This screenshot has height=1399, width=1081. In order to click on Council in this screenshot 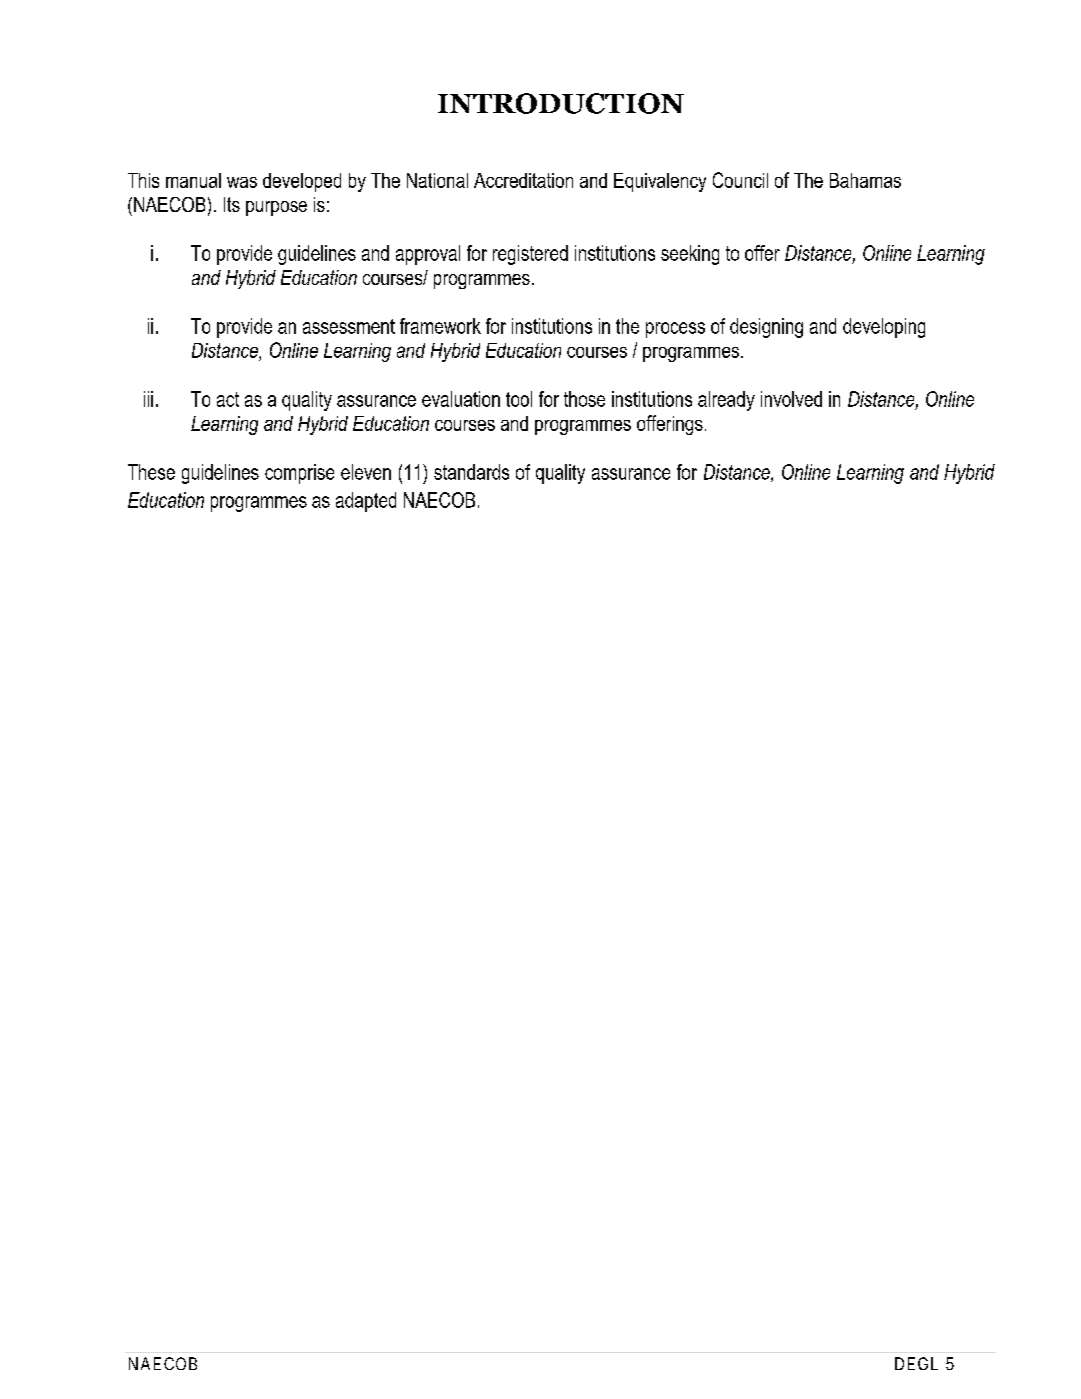, I will do `click(740, 180)`.
